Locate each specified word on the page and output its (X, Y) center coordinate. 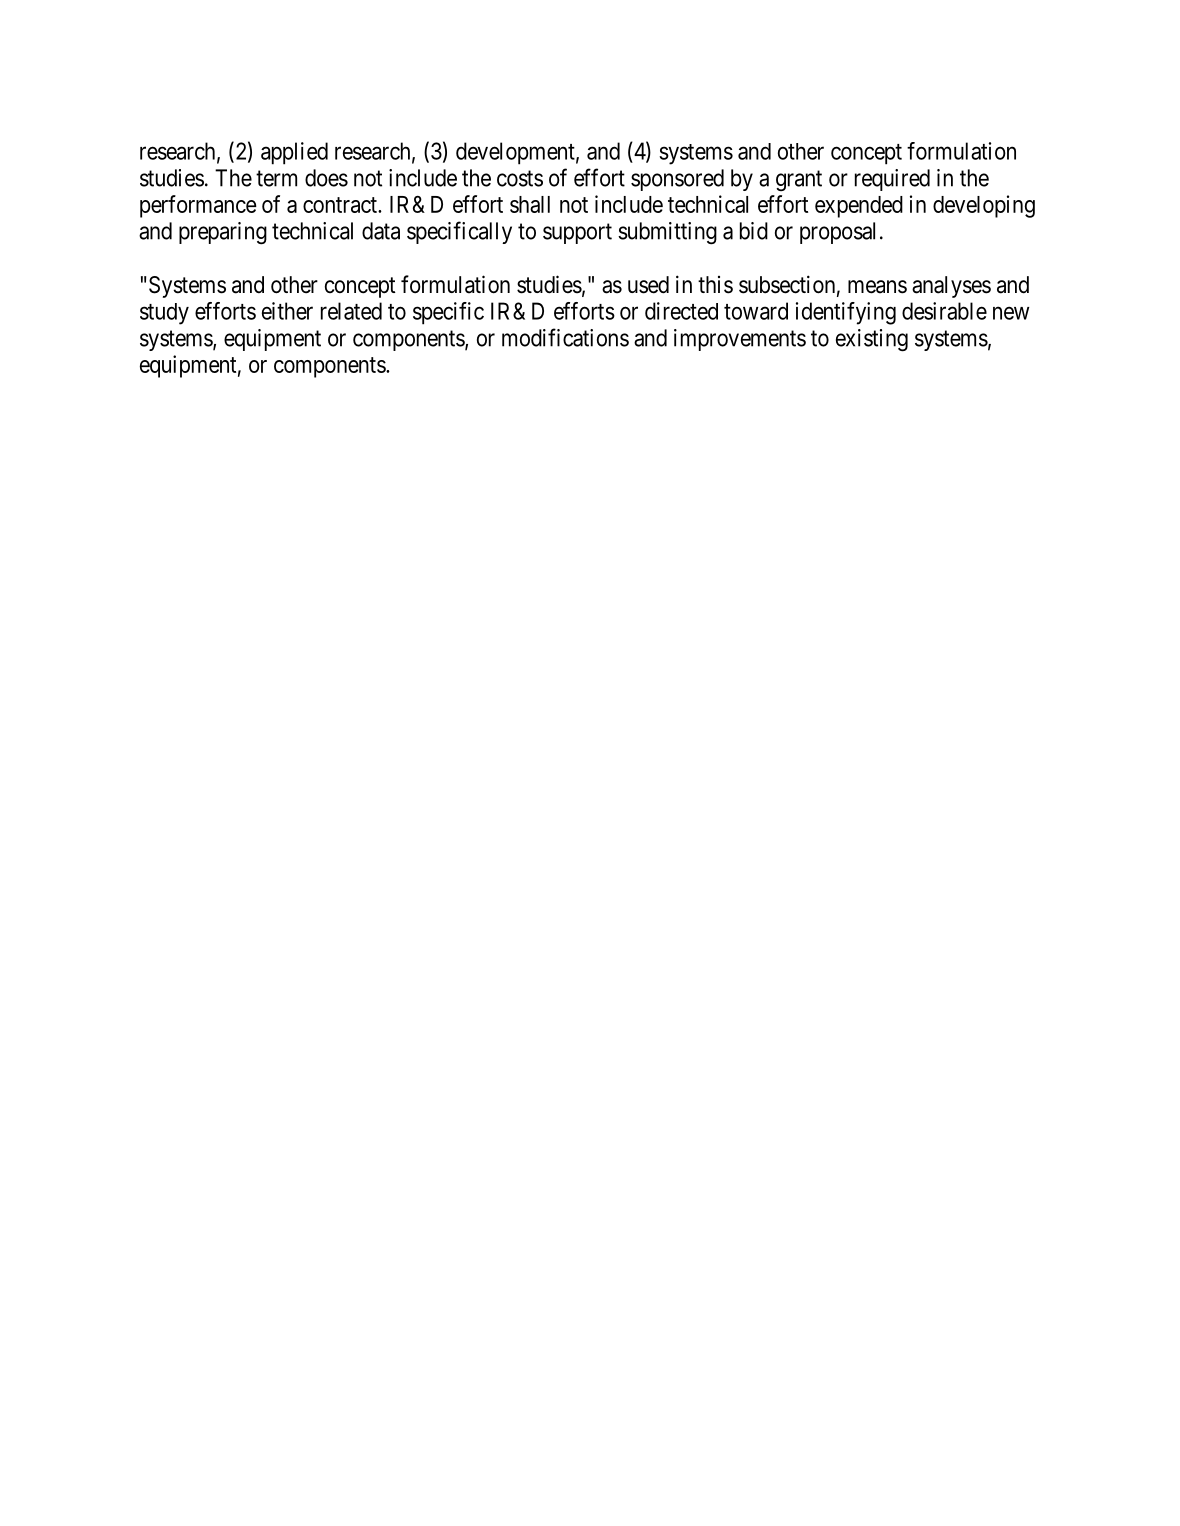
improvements (740, 340)
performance (198, 206)
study (164, 314)
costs (520, 178)
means (877, 287)
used (648, 285)
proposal (837, 233)
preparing (223, 233)
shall (530, 204)
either (287, 311)
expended (859, 207)
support (577, 233)
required (892, 180)
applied (294, 153)
